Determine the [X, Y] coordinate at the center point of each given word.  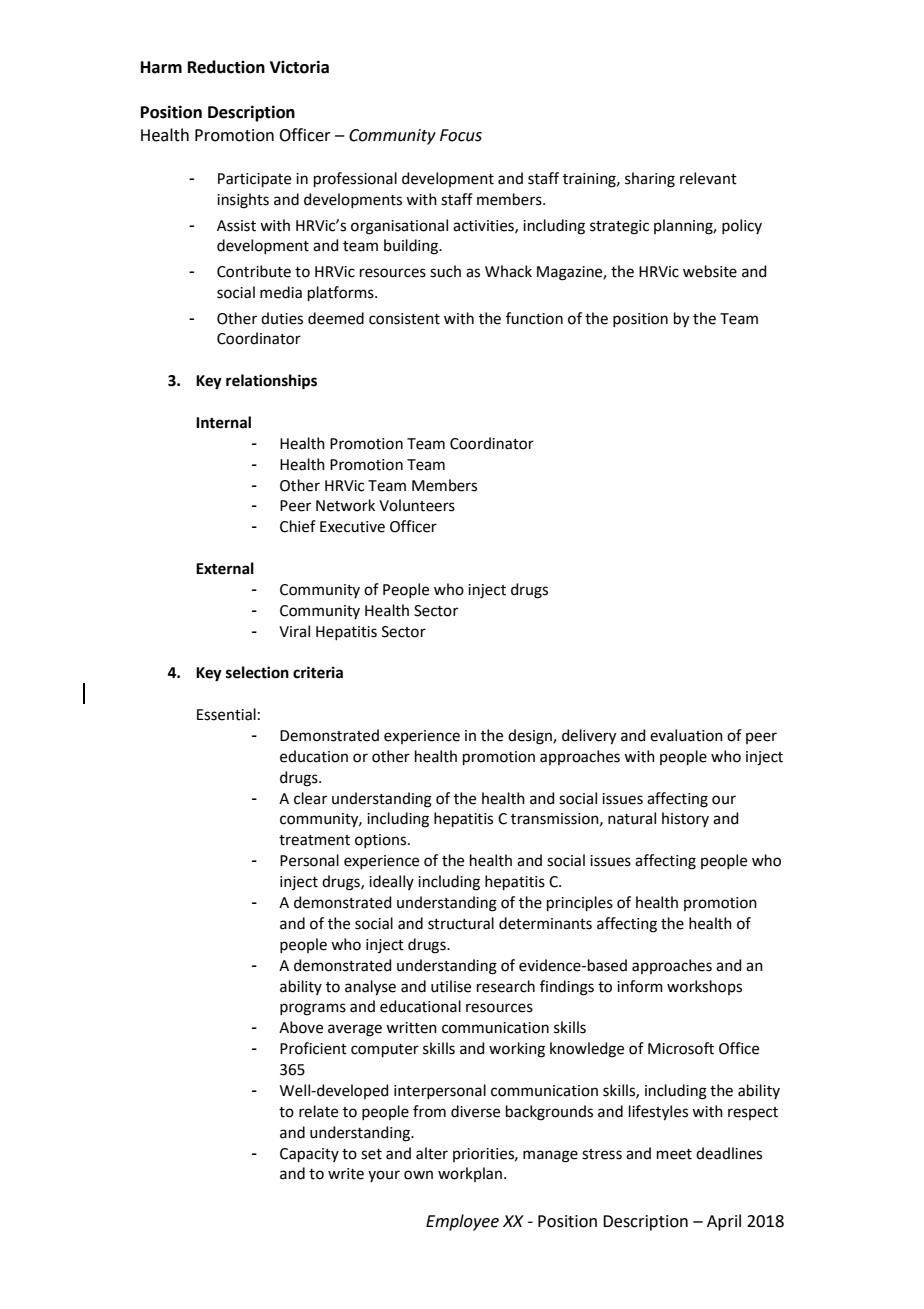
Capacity [309, 1155]
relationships [271, 382]
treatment [314, 840]
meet [674, 1154]
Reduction [226, 67]
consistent [404, 319]
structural [461, 923]
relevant [708, 178]
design [531, 737]
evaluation [686, 735]
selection [257, 672]
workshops [704, 987]
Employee [462, 1222]
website [710, 271]
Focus [461, 135]
